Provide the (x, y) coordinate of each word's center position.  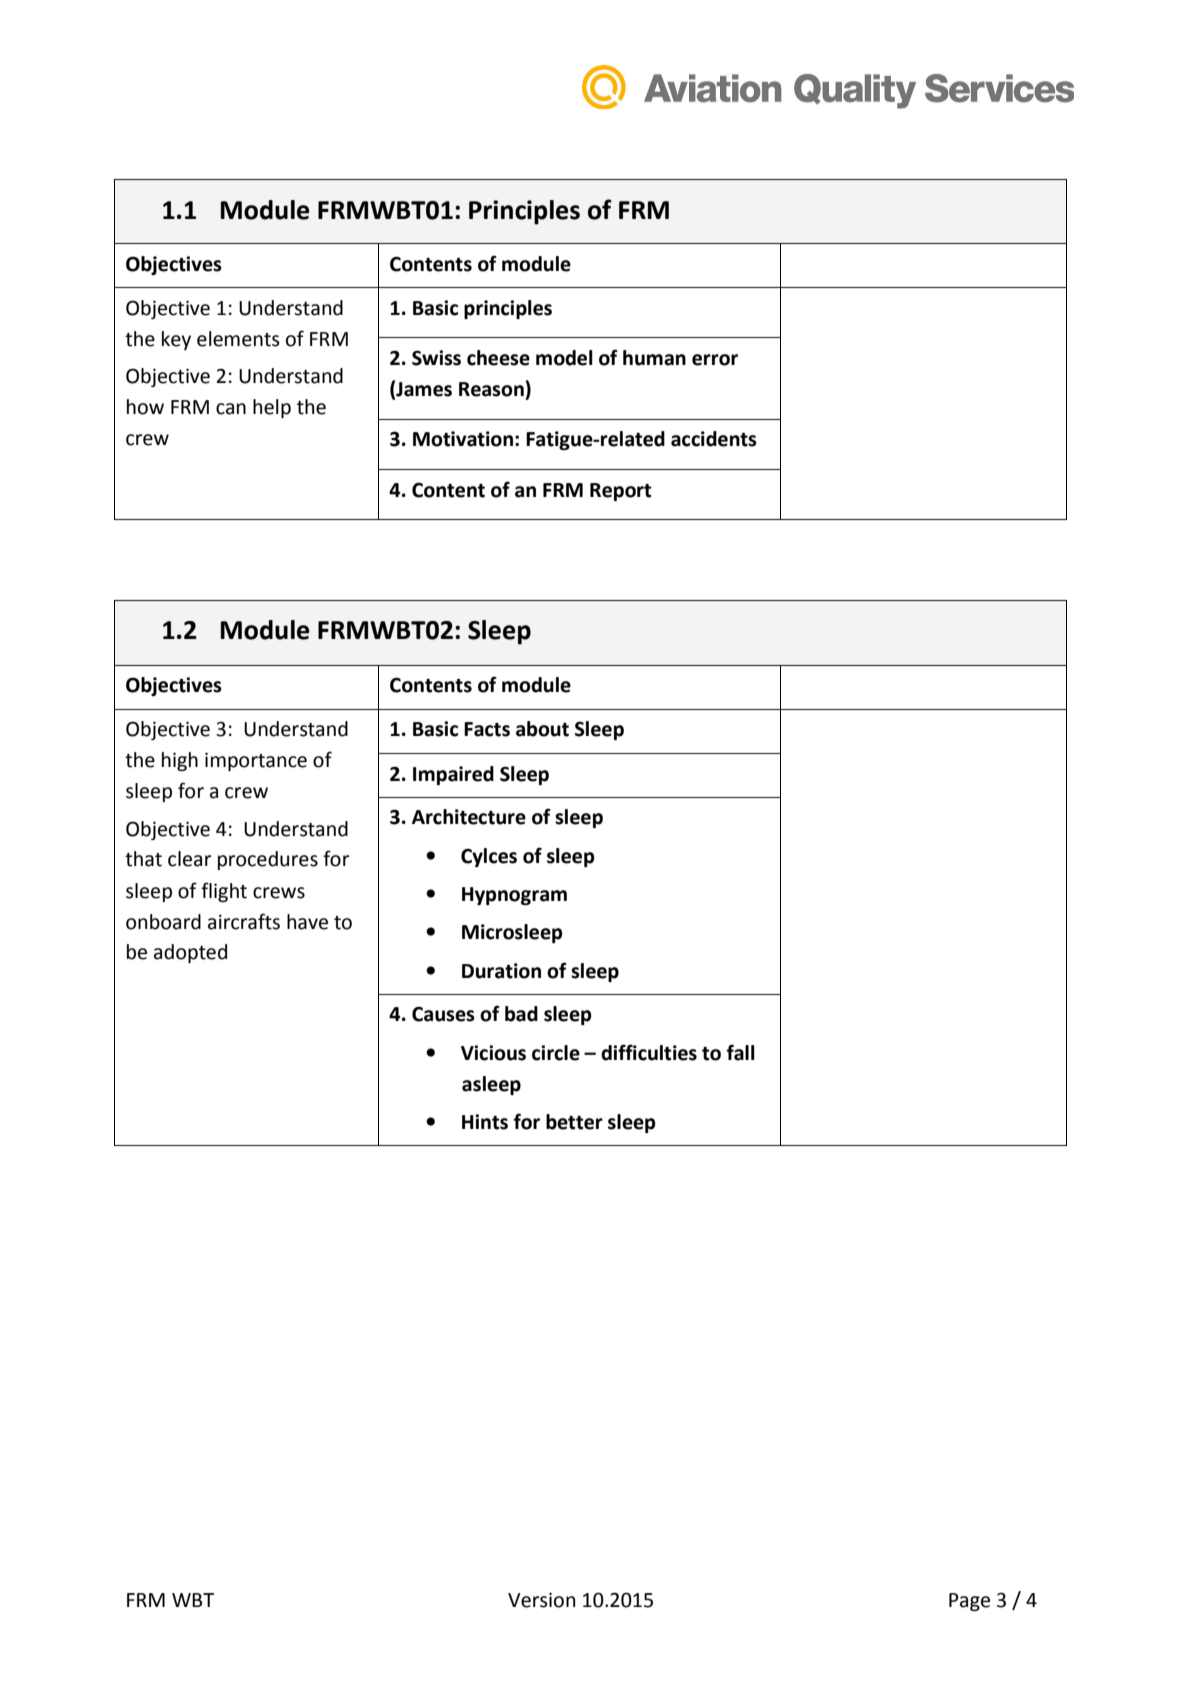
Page (969, 1602)
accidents (714, 439)
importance (256, 761)
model (564, 358)
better (574, 1122)
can (231, 409)
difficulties (649, 1052)
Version (541, 1600)
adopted (190, 953)
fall (741, 1052)
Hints (485, 1122)
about (542, 729)
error (715, 360)
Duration (501, 971)
